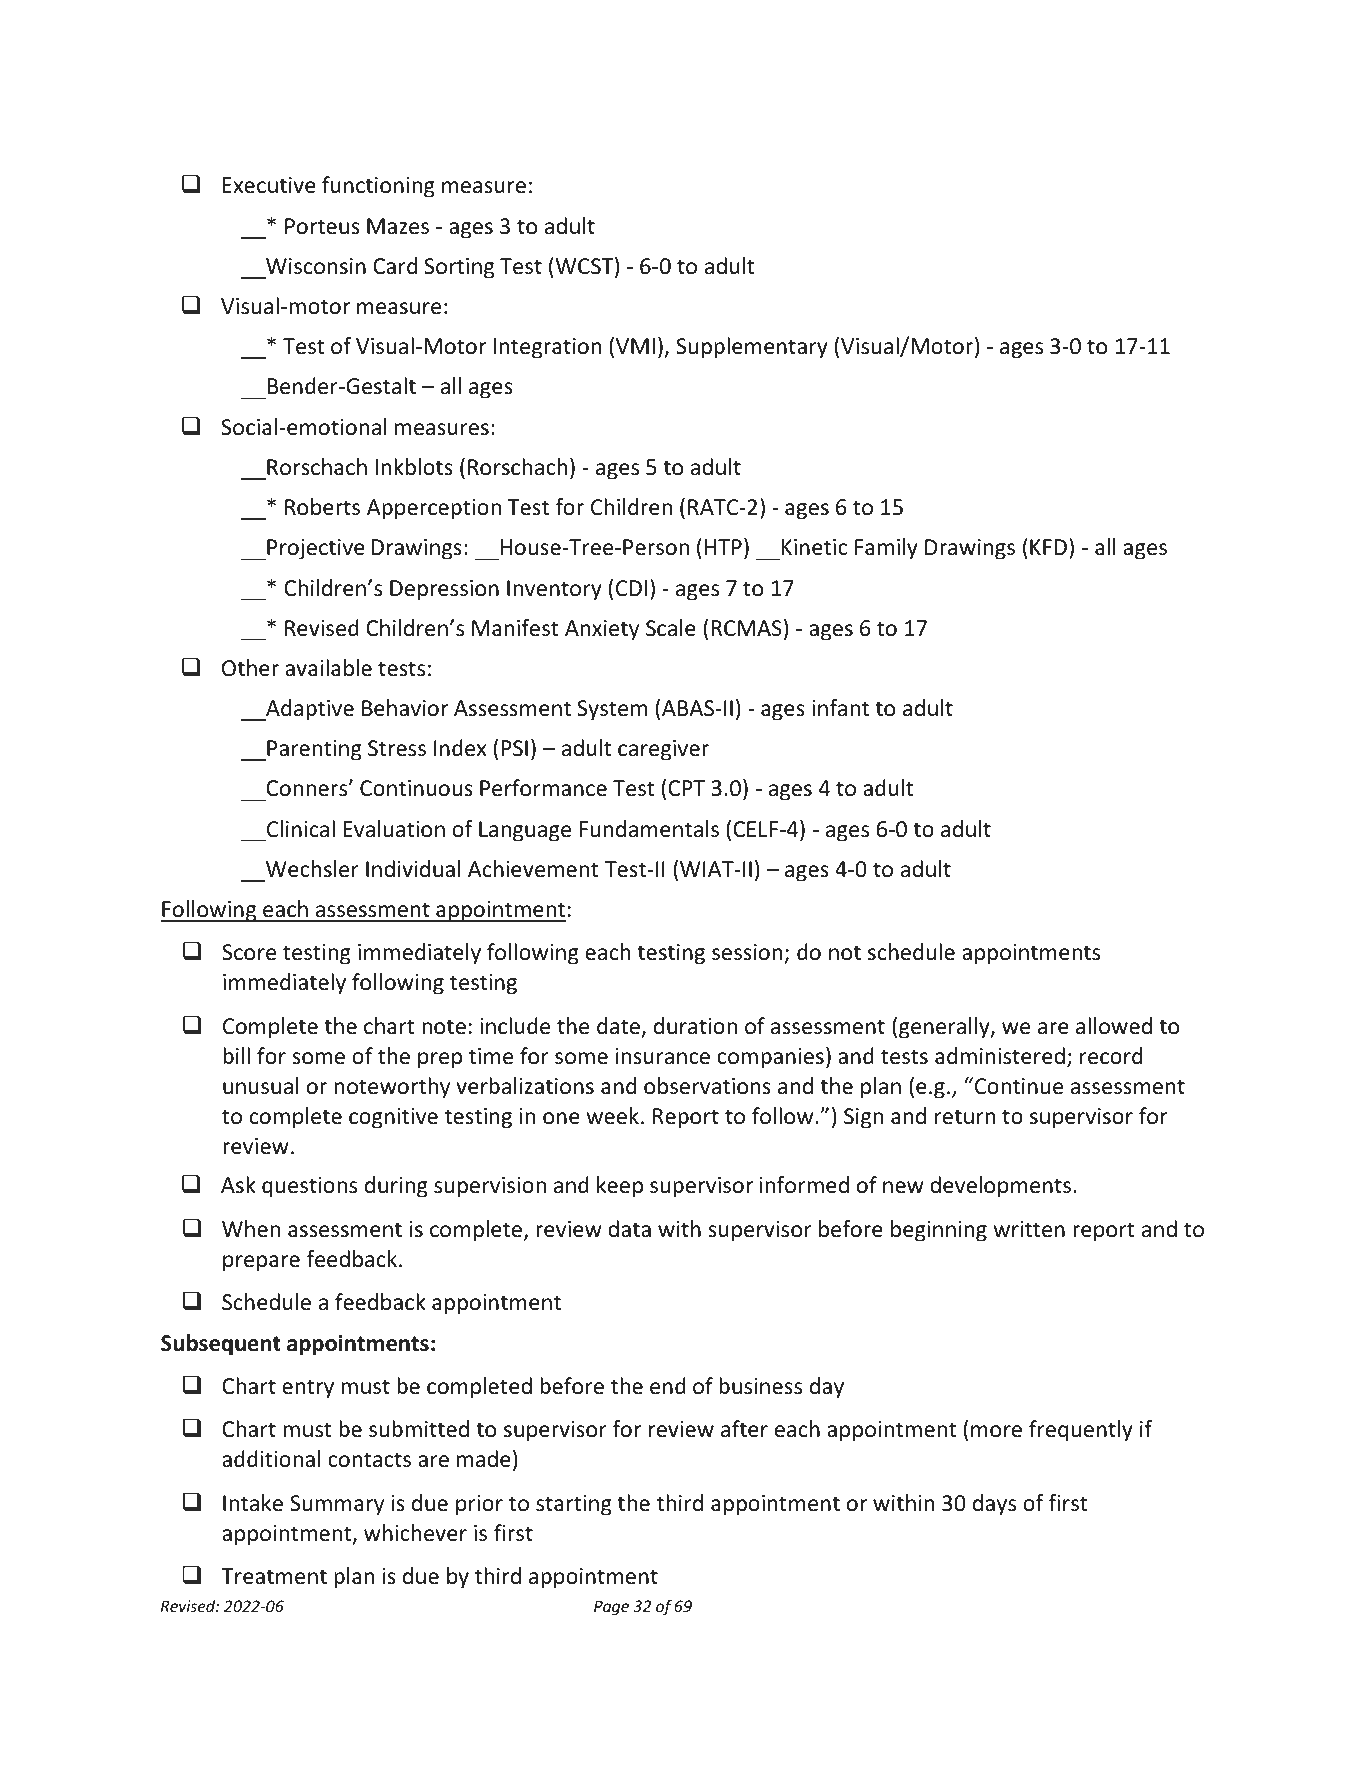 This page has width=1366, height=1768. Describe the element at coordinates (945, 1028) in the page. I see `generally` at that location.
